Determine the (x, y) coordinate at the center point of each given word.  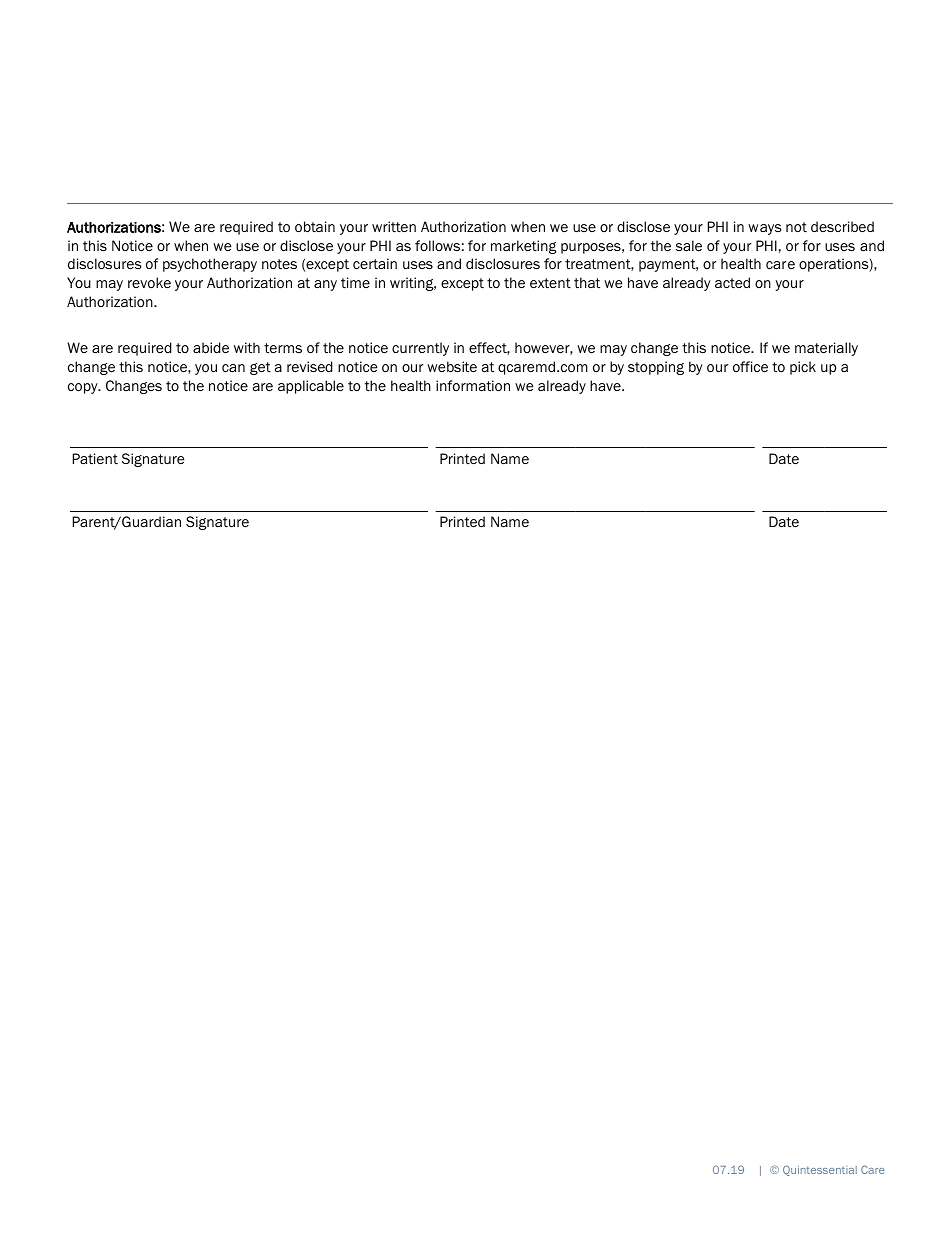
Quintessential (820, 1170)
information (473, 386)
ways (764, 229)
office (750, 367)
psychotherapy (210, 265)
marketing (524, 247)
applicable (311, 387)
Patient (95, 458)
